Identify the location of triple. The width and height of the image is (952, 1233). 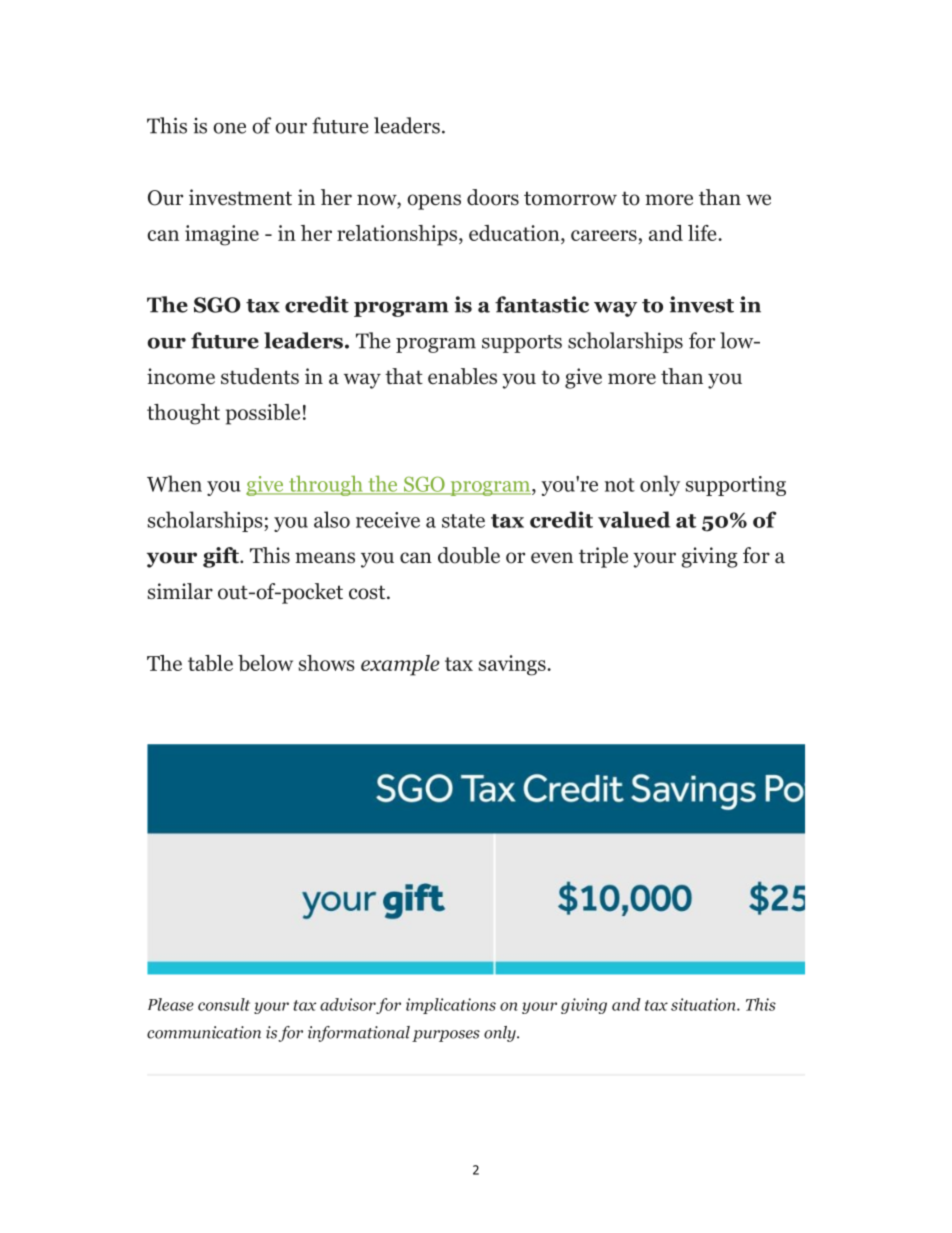
(603, 557).
